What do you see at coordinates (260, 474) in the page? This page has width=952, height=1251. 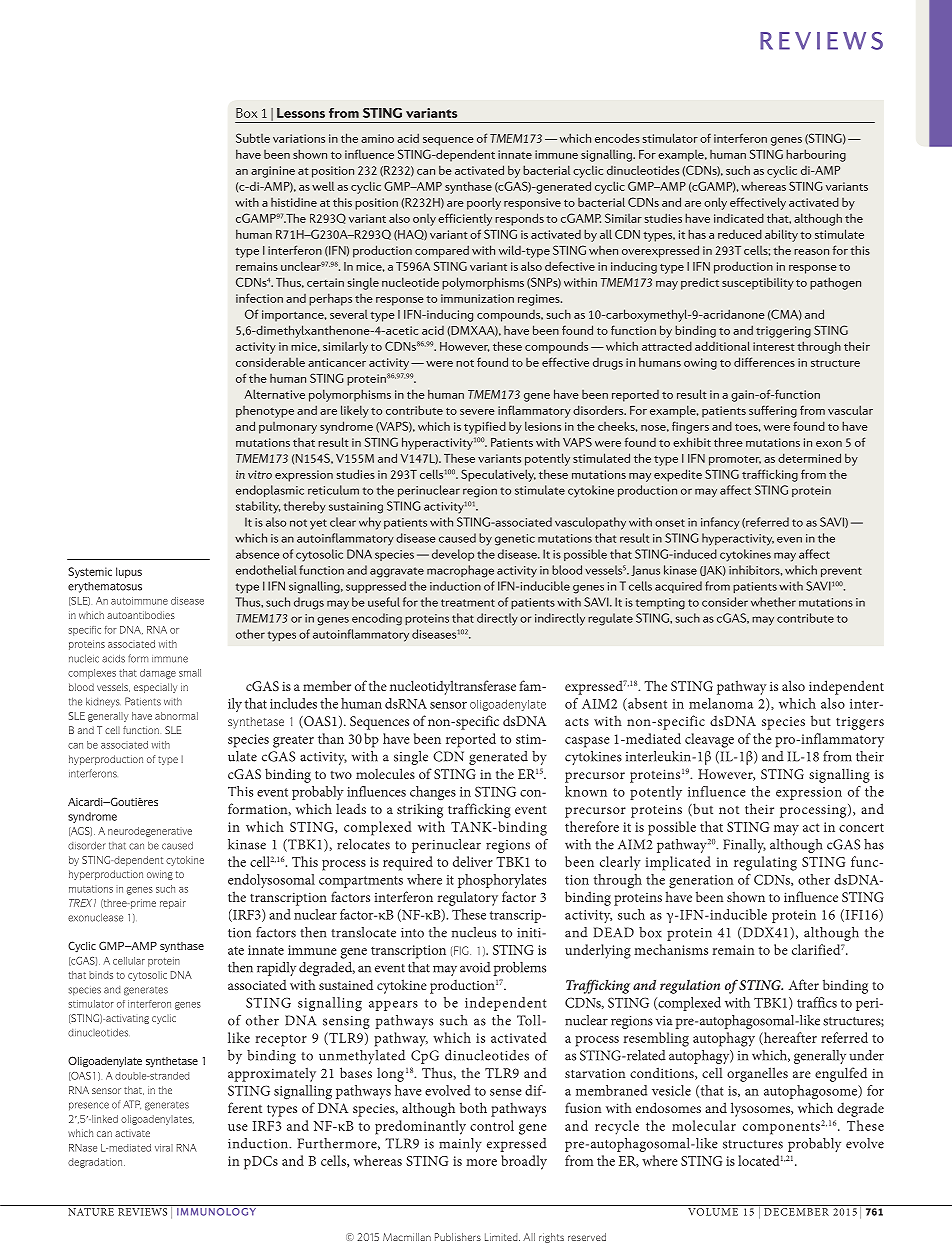 I see `vitro` at bounding box center [260, 474].
